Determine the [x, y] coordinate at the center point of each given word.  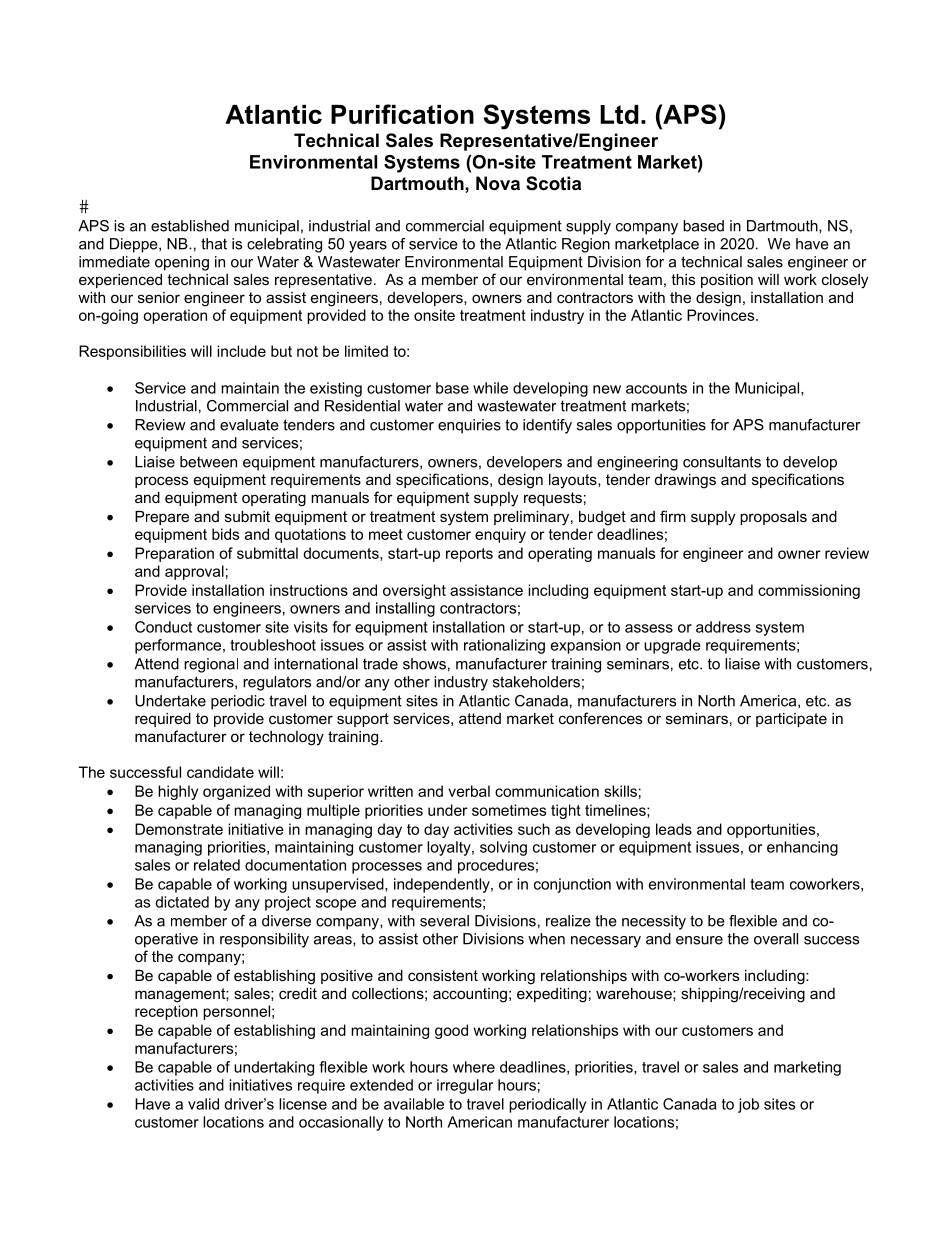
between [208, 462]
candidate [220, 772]
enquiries [469, 426]
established [190, 226]
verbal [469, 791]
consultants [722, 462]
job [748, 1105]
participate [791, 720]
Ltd [619, 114]
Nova [498, 183]
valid [203, 1104]
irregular [465, 1086]
